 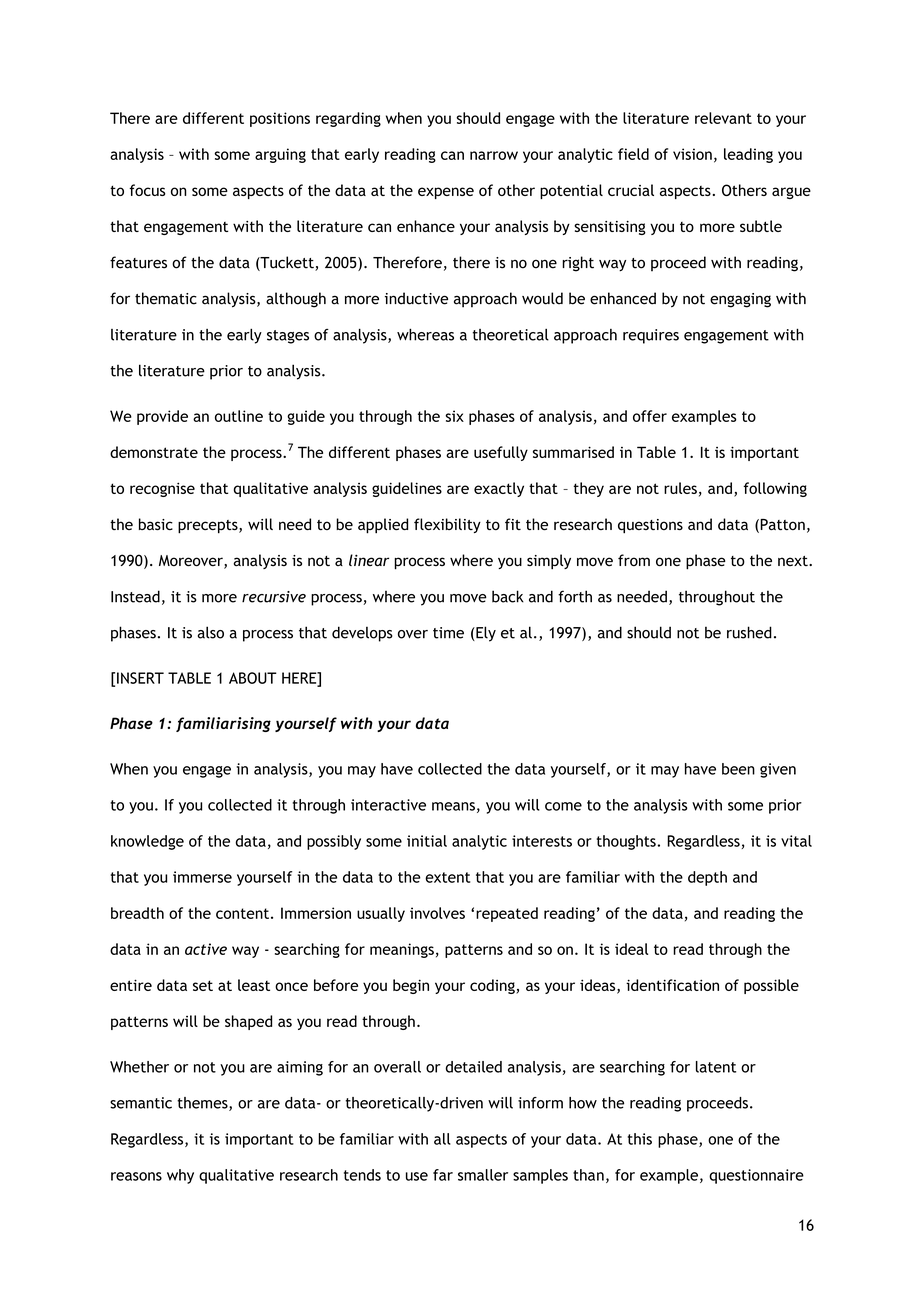 What do you see at coordinates (437, 913) in the image?
I see `involves` at bounding box center [437, 913].
